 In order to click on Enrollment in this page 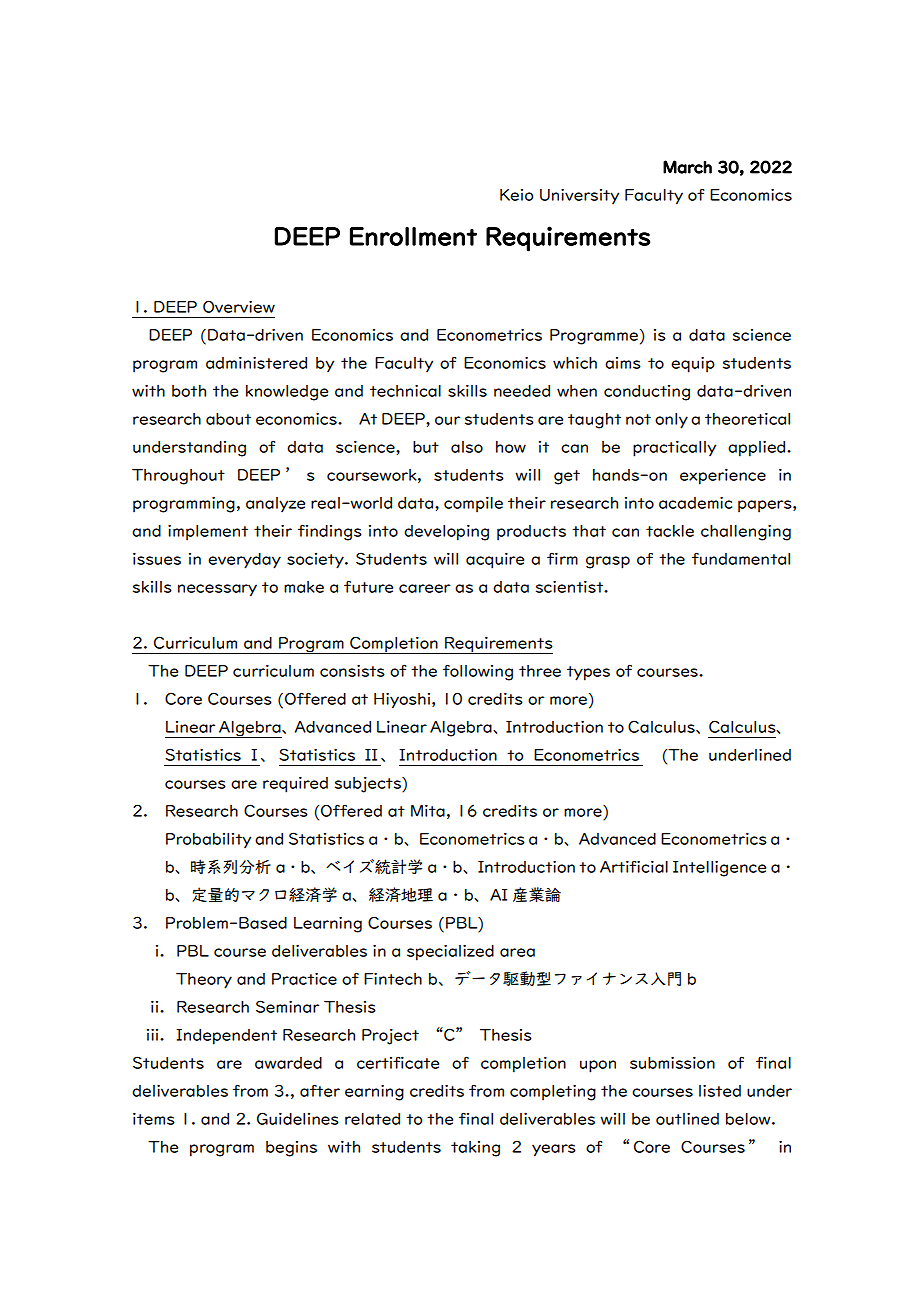, I will do `click(413, 236)`.
